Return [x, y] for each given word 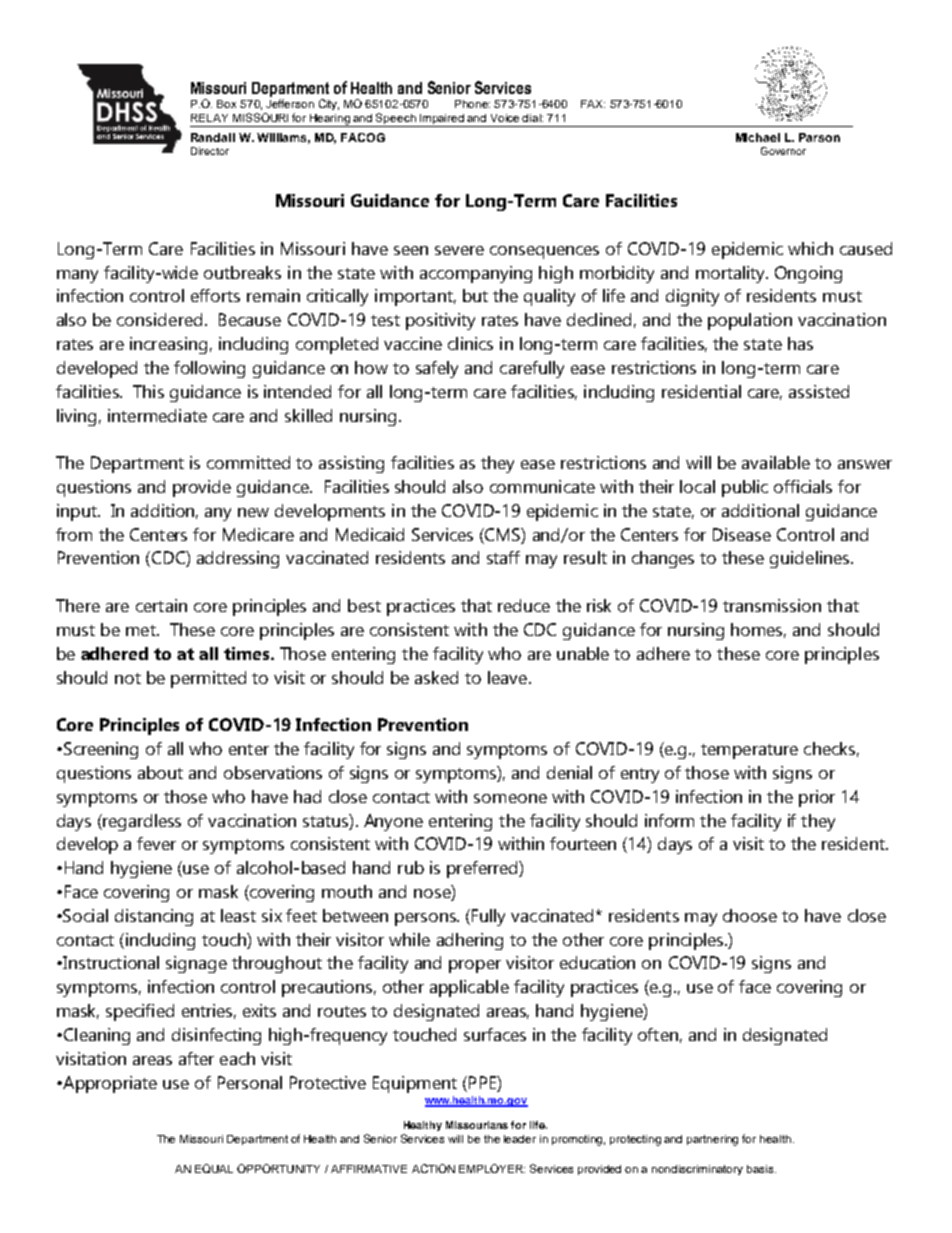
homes [758, 630]
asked [436, 677]
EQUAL [214, 1168]
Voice [505, 118]
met [142, 630]
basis [761, 1169]
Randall [213, 137]
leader [520, 1139]
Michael [758, 137]
